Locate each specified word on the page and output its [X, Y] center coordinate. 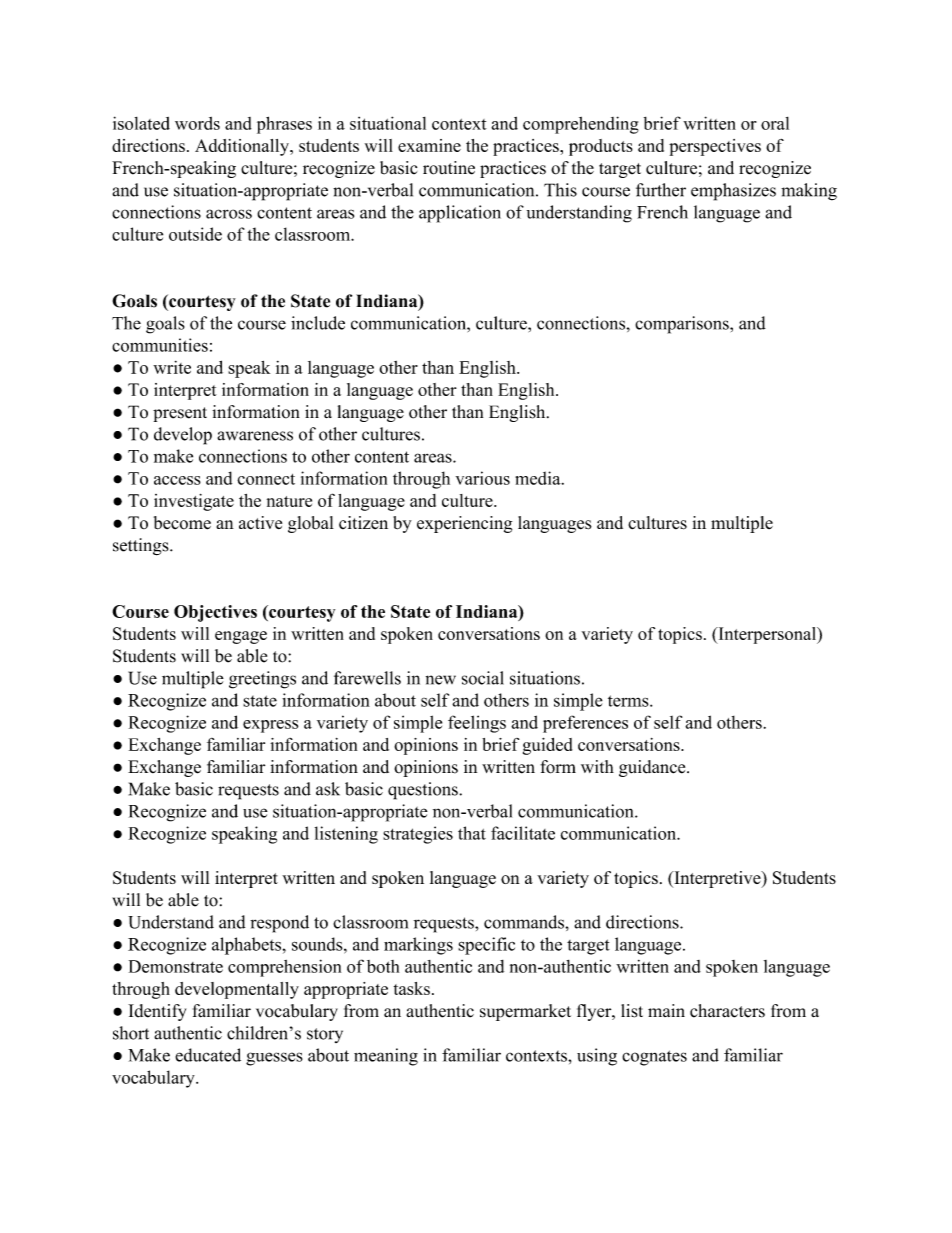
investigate [194, 502]
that [472, 833]
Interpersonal [767, 635]
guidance [653, 768]
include [318, 323]
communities [160, 345]
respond [279, 924]
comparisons [683, 325]
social [483, 678]
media [539, 478]
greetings [262, 680]
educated [208, 1055]
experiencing [464, 524]
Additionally [243, 147]
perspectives [715, 147]
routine [449, 168]
